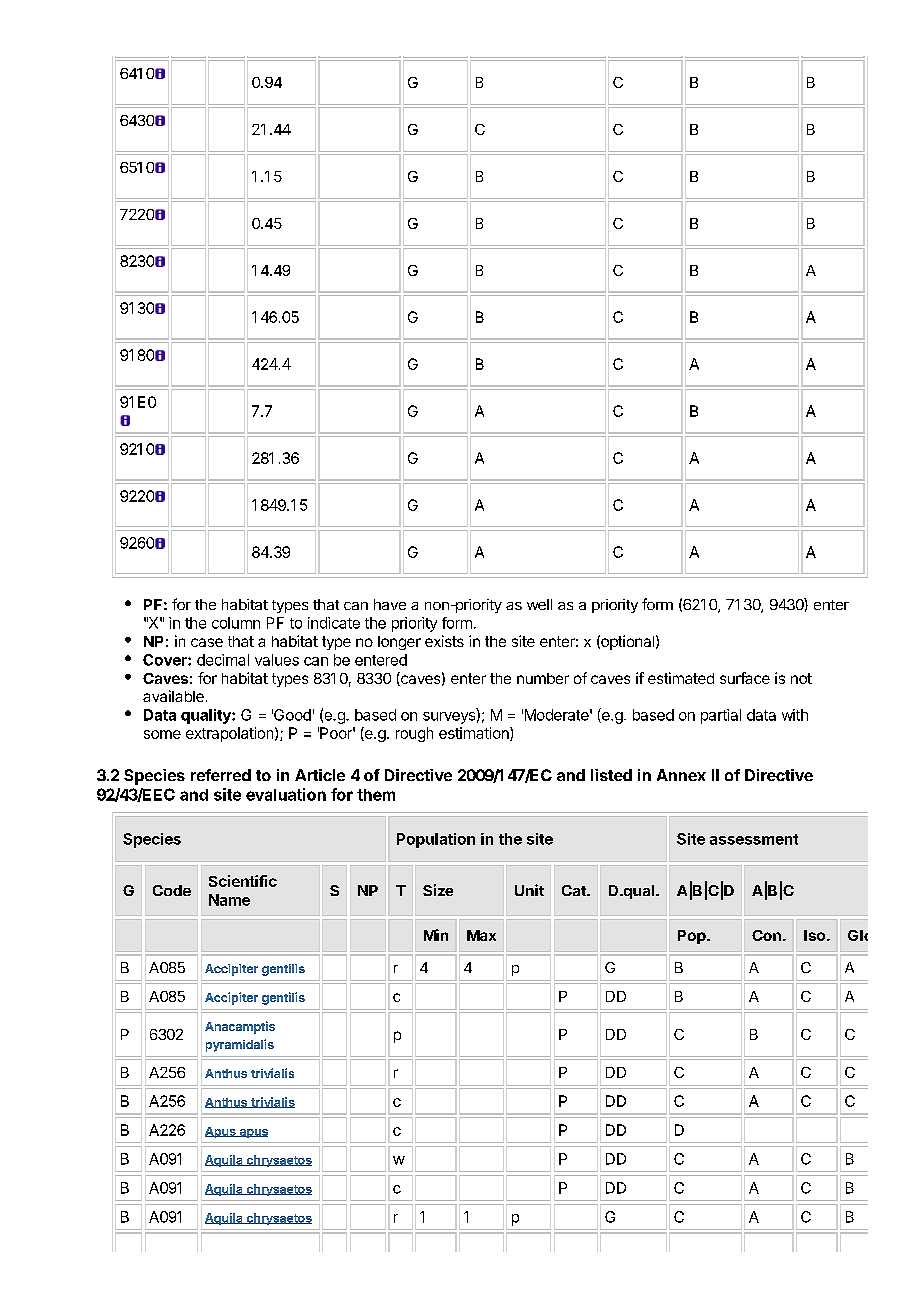 The width and height of the screenshot is (924, 1308). What do you see at coordinates (481, 935) in the screenshot?
I see `Max` at bounding box center [481, 935].
